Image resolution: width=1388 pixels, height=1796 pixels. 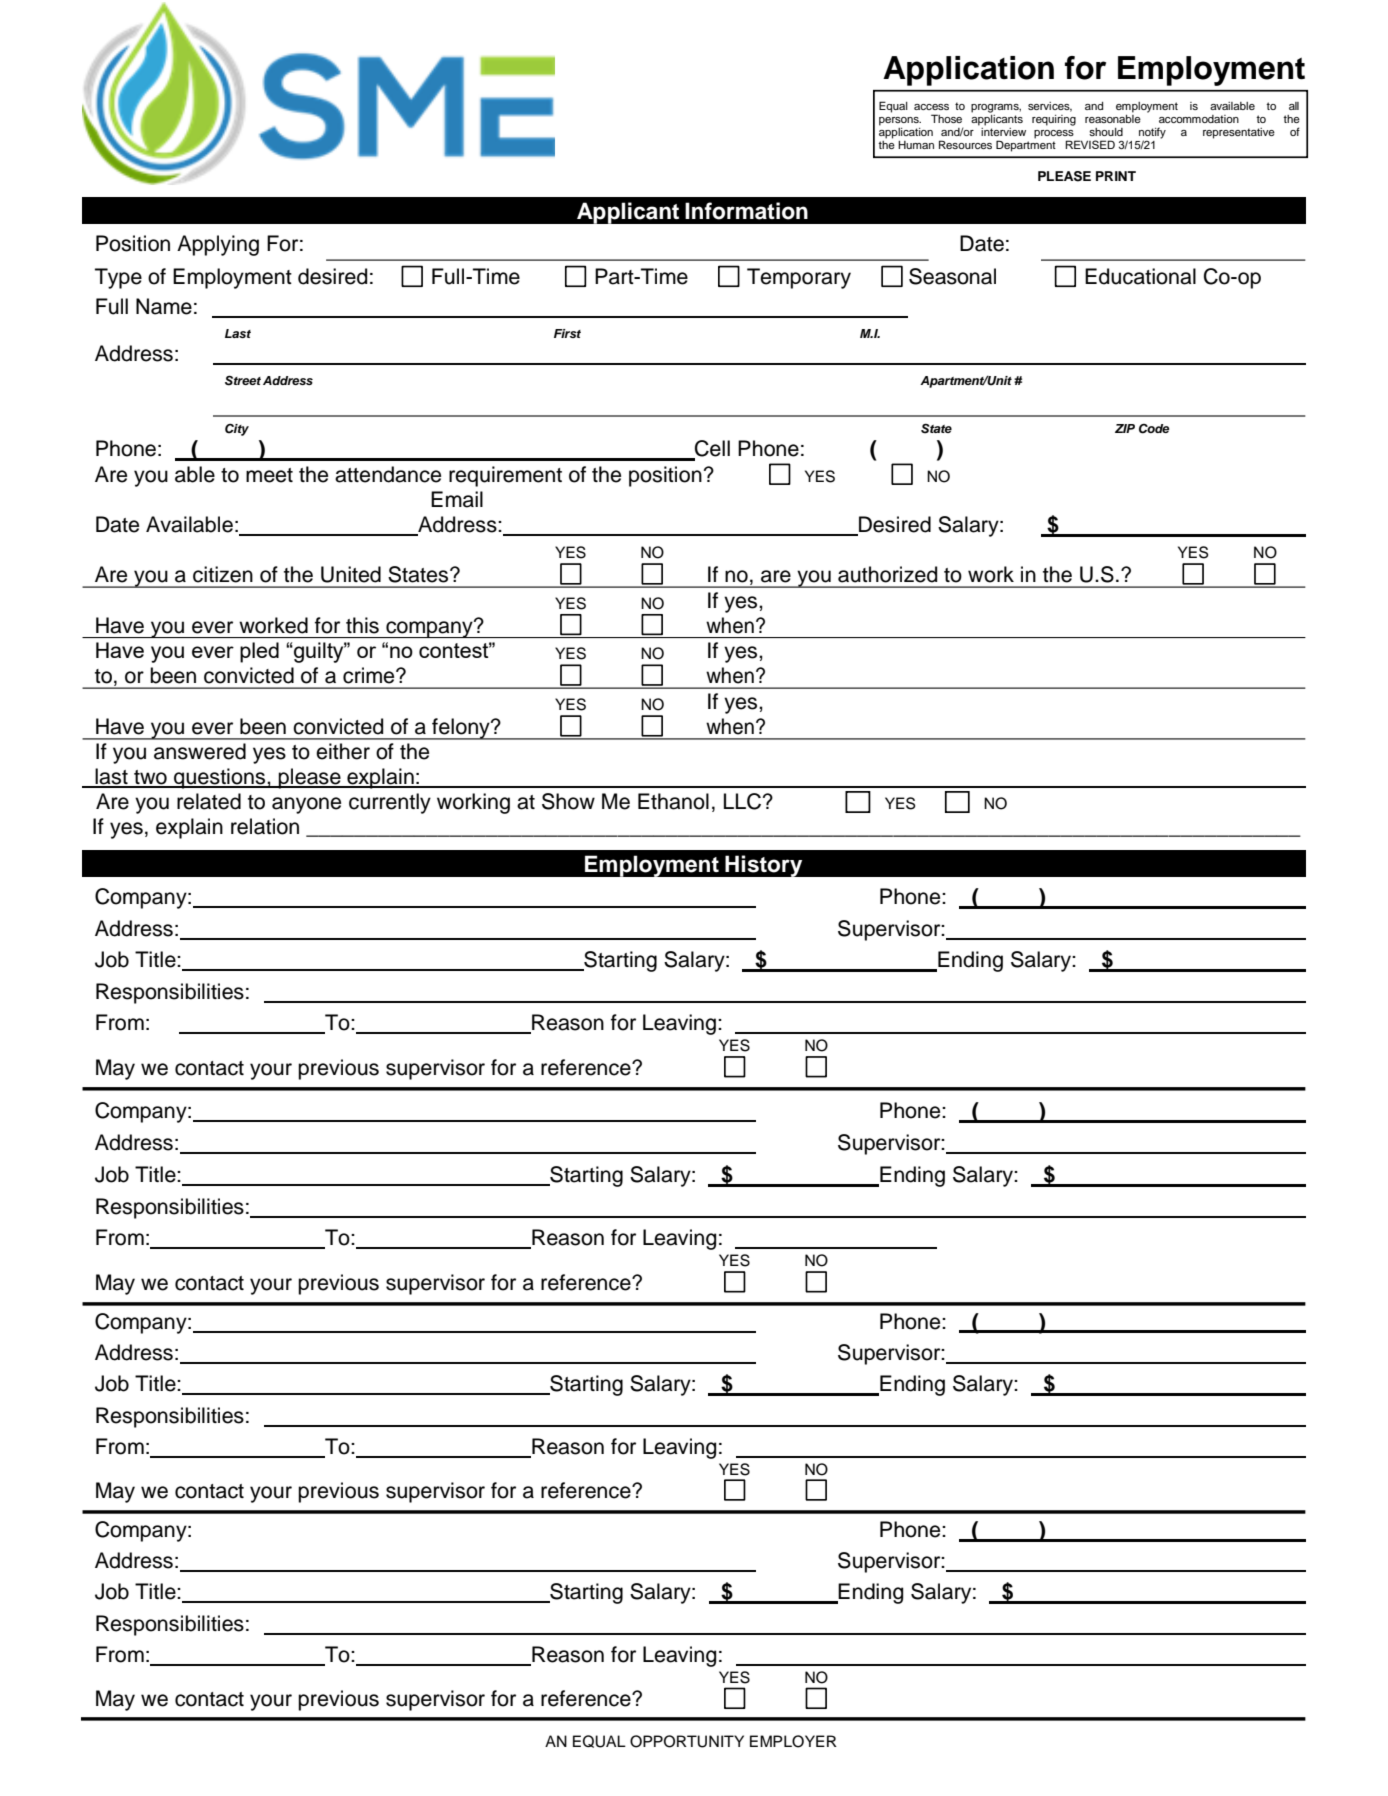 What do you see at coordinates (265, 826) in the image?
I see `relation` at bounding box center [265, 826].
